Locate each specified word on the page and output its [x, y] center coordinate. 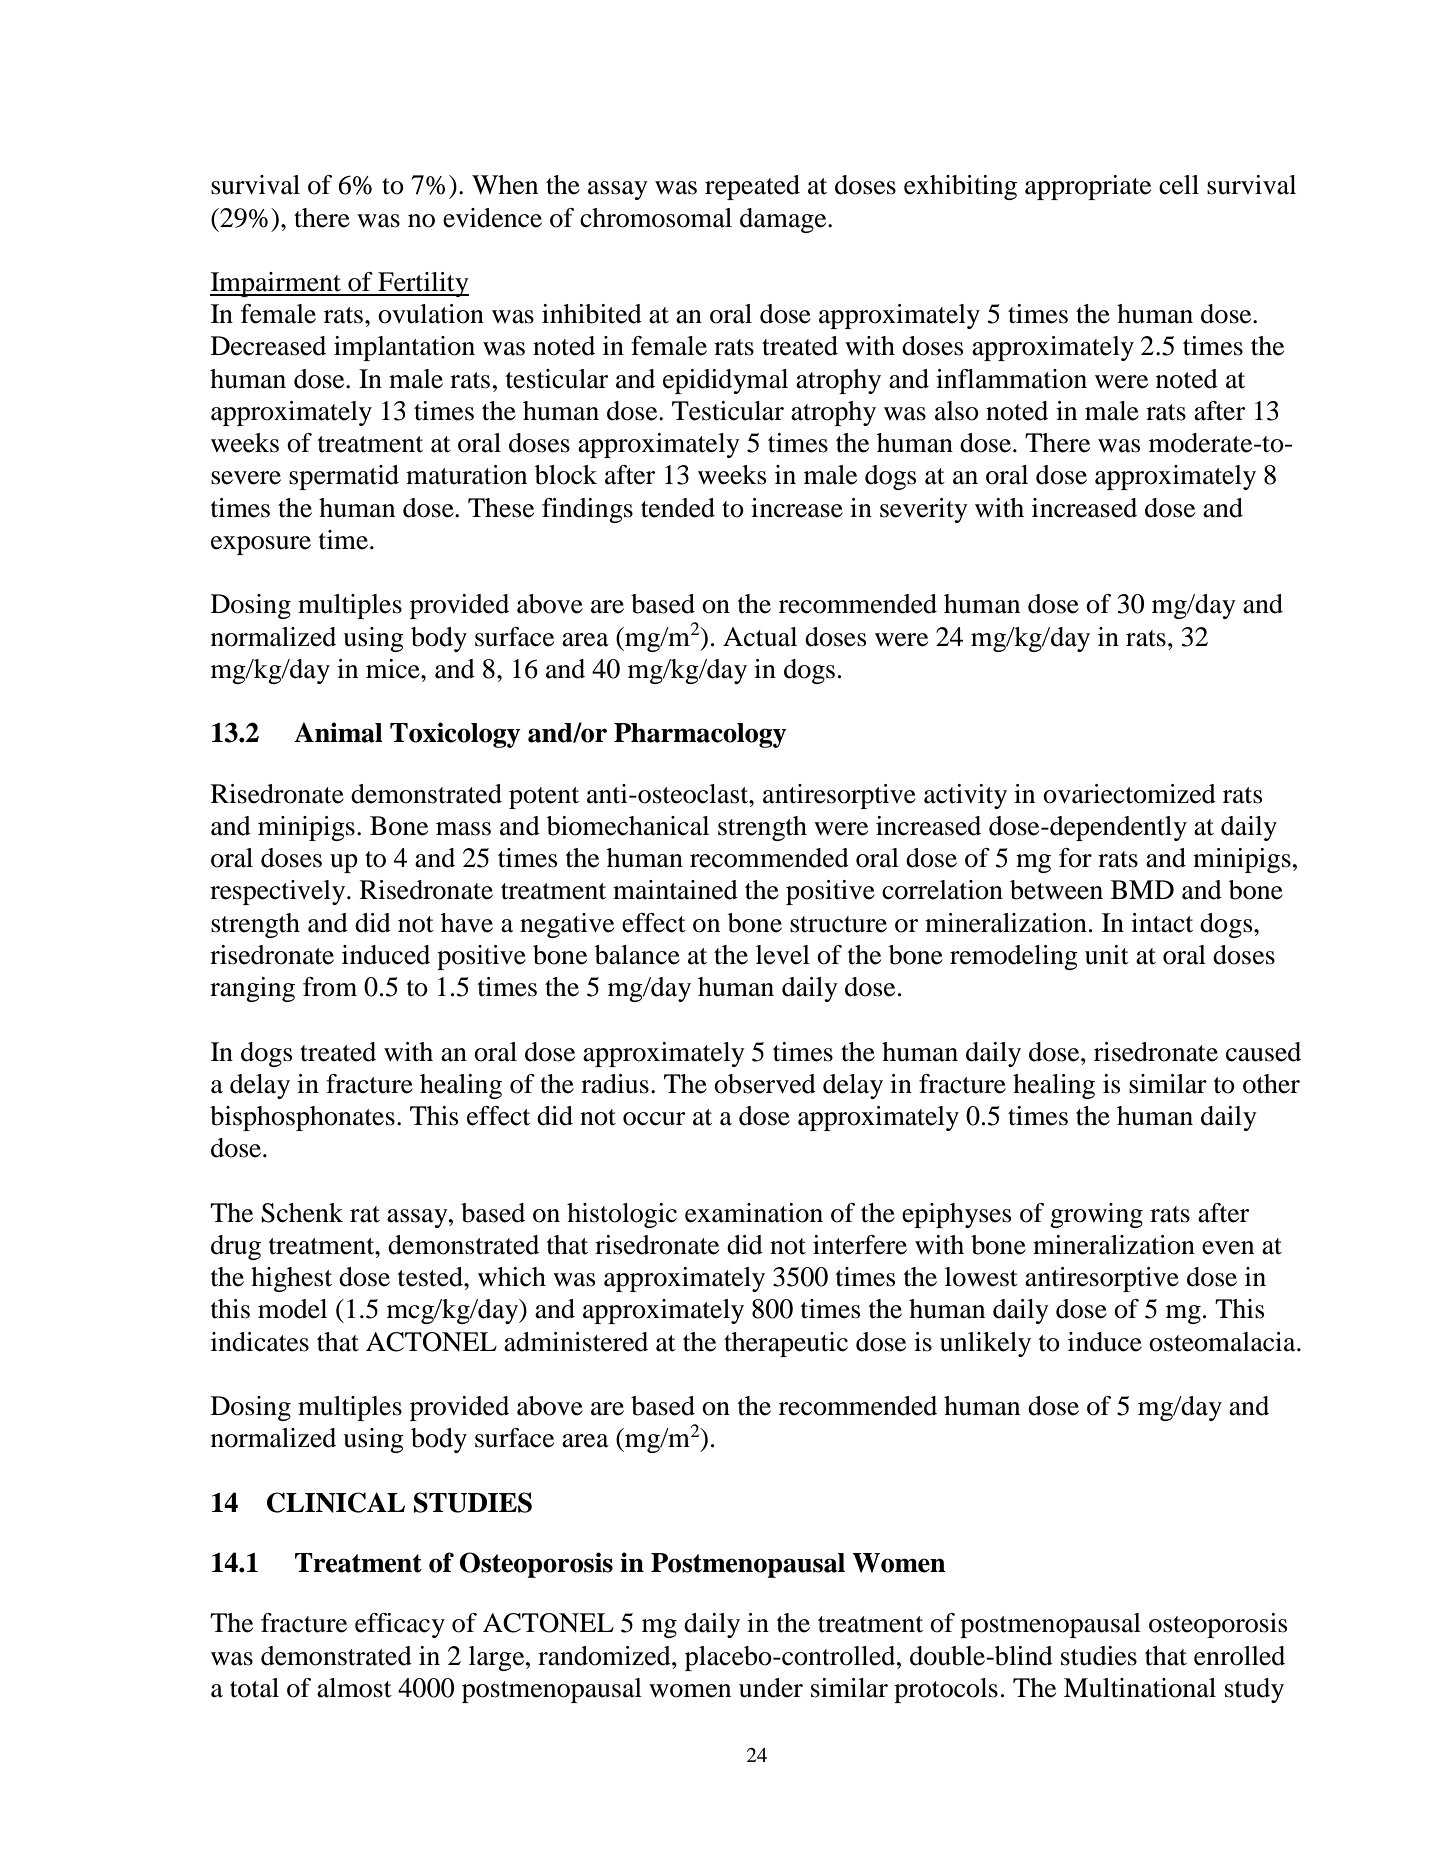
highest [291, 1279]
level [783, 955]
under [771, 1688]
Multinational [1140, 1688]
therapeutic [786, 1344]
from [330, 987]
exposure [261, 545]
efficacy [400, 1625]
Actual [760, 637]
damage [784, 220]
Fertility [422, 284]
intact [1162, 923]
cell [1179, 185]
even [1228, 1248]
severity [924, 510]
